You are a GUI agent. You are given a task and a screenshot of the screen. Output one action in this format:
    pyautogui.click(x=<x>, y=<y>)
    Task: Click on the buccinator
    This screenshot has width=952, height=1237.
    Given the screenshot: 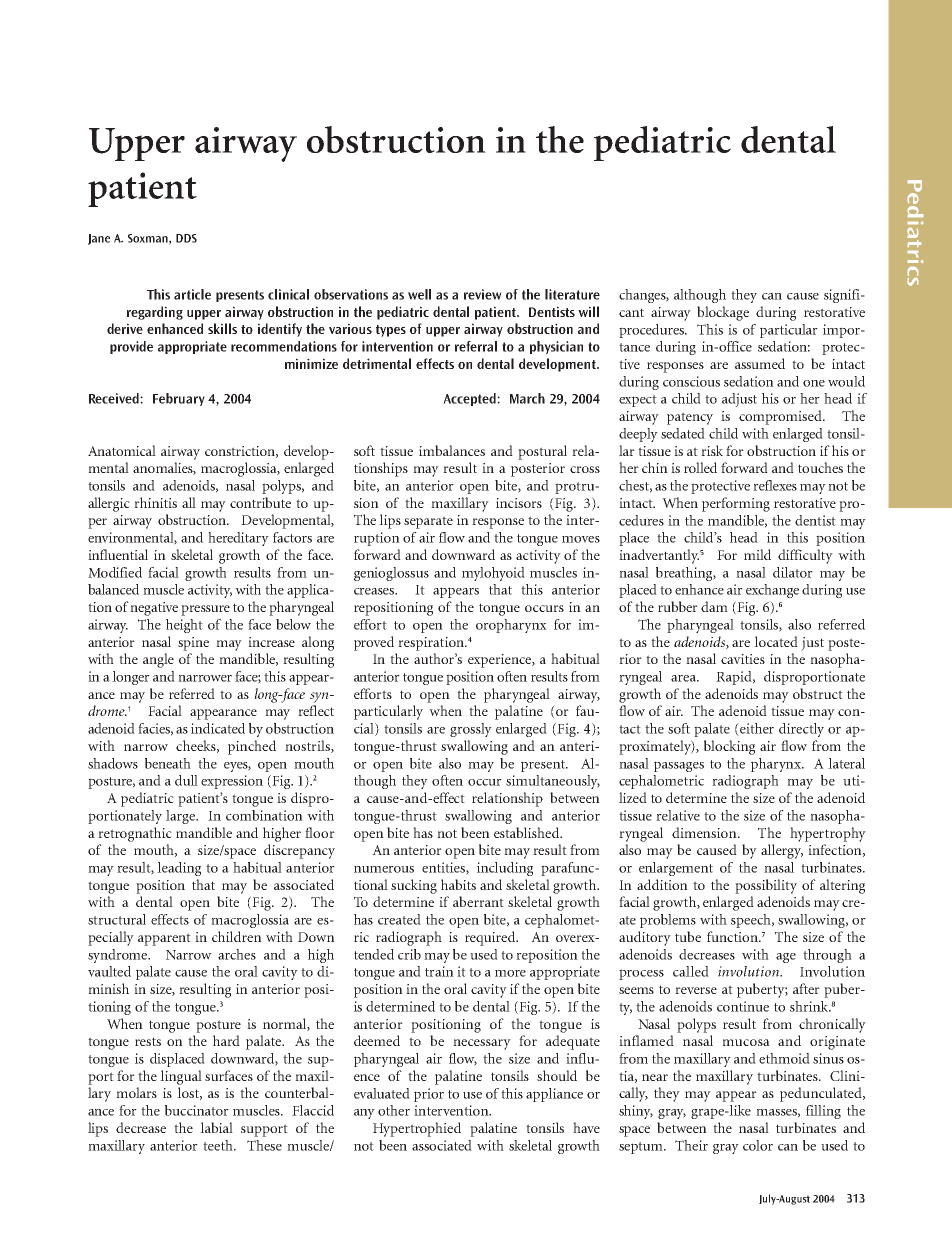 What is the action you would take?
    pyautogui.click(x=197, y=1110)
